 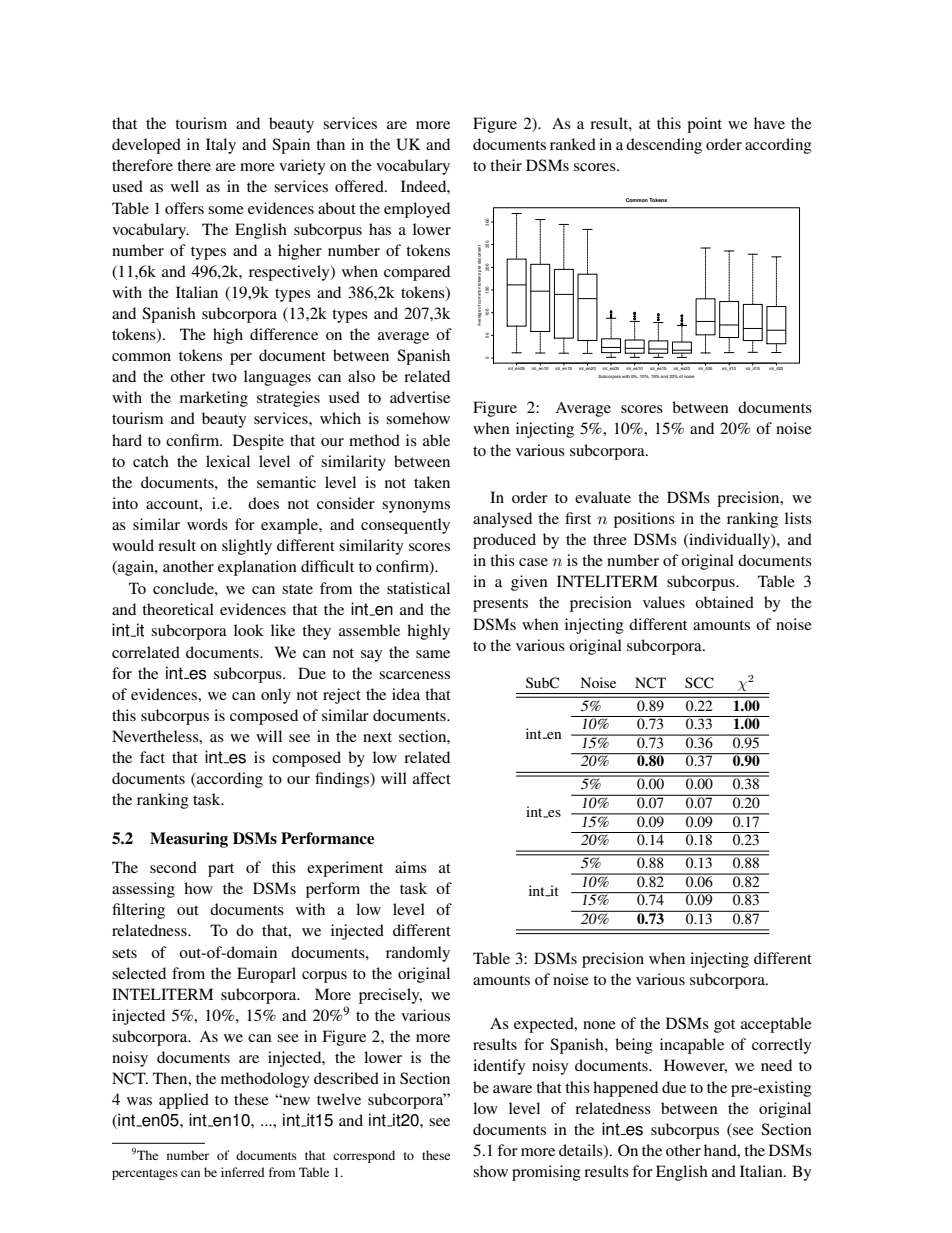 What do you see at coordinates (221, 146) in the image?
I see `Italy` at bounding box center [221, 146].
